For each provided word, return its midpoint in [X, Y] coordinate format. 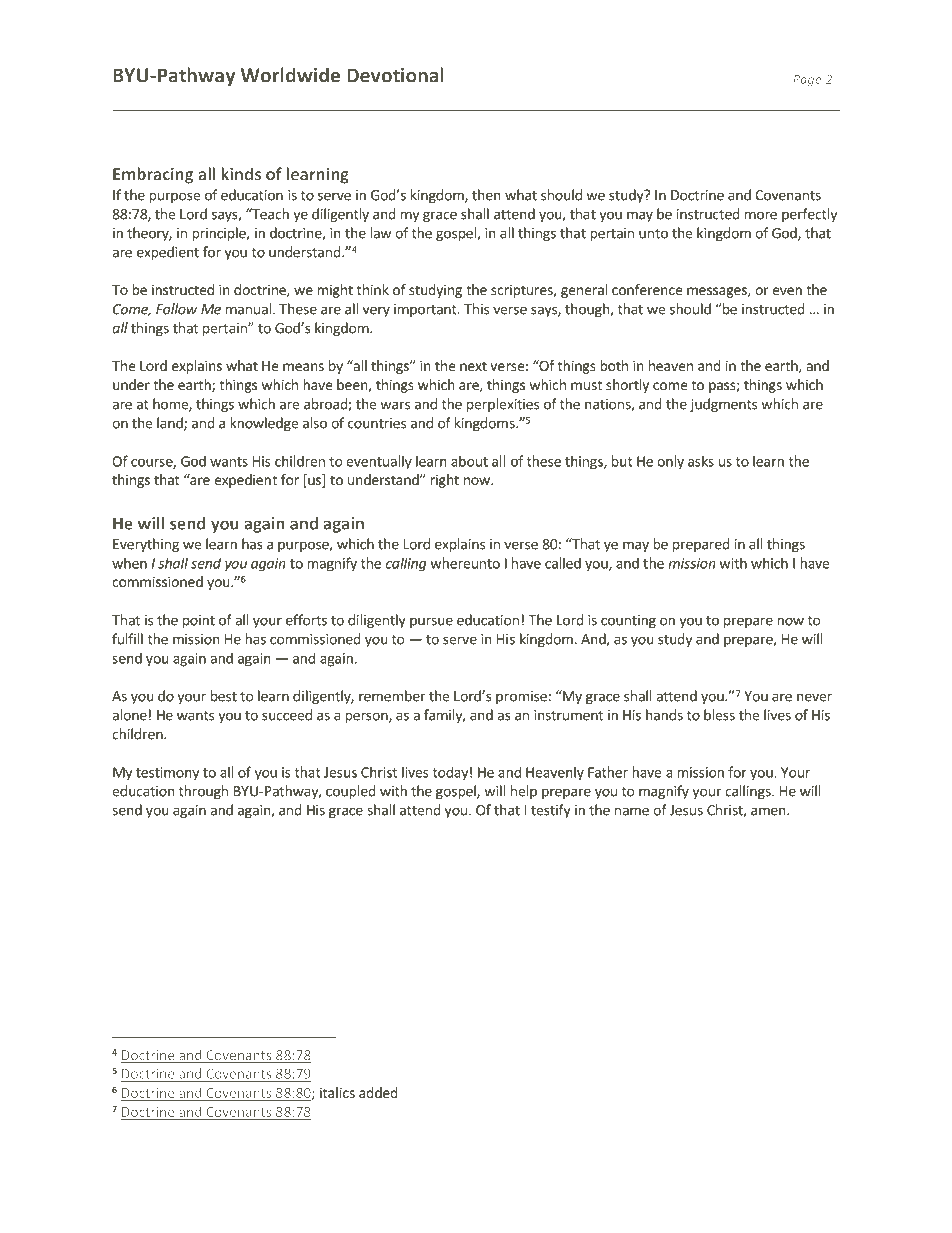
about [469, 461]
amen [769, 811]
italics [337, 1092]
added [378, 1092]
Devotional [395, 75]
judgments [723, 405]
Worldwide [290, 75]
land [171, 424]
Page [807, 80]
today [450, 773]
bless [719, 715]
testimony [167, 774]
